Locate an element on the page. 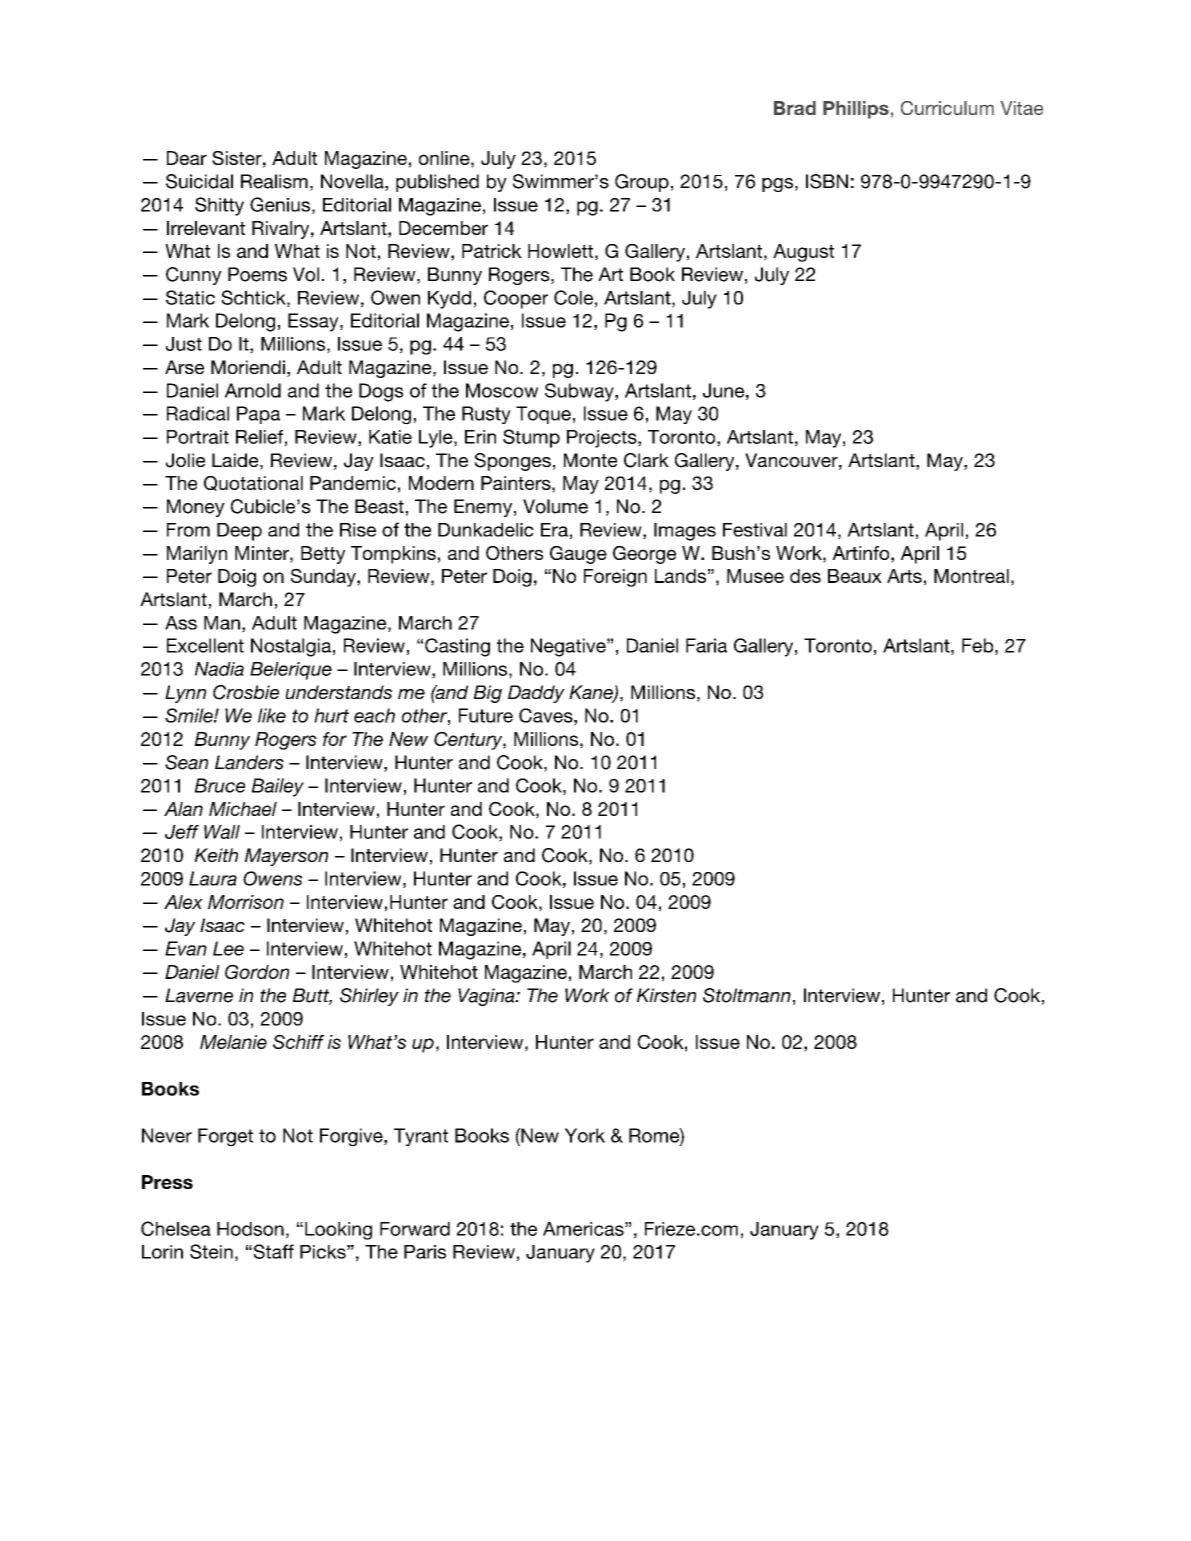 This document has width=1191, height=1541. Montreal is located at coordinates (971, 576).
